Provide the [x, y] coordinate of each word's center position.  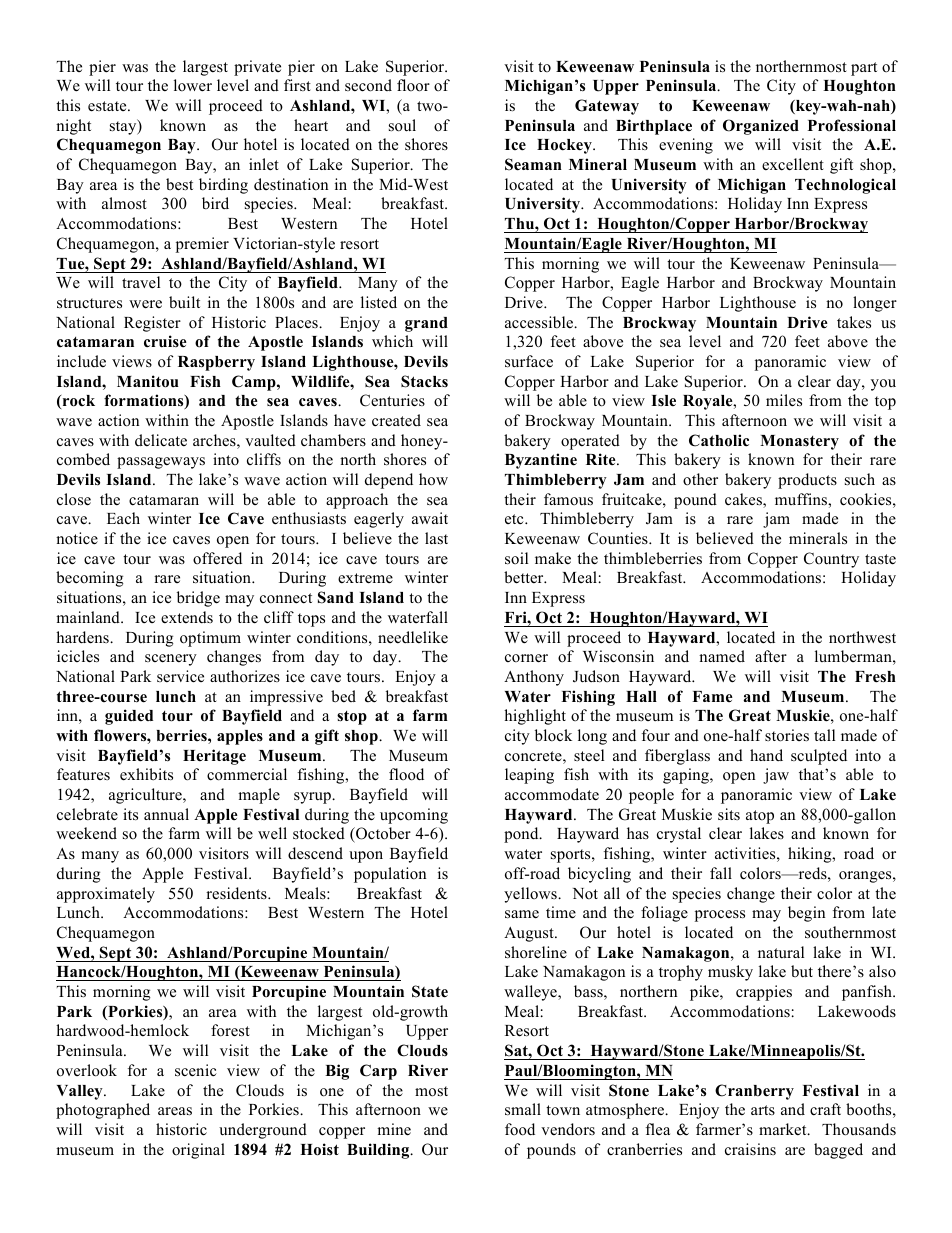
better [525, 577]
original [198, 1151]
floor [413, 85]
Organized [761, 127]
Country [831, 560]
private [257, 68]
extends [187, 617]
